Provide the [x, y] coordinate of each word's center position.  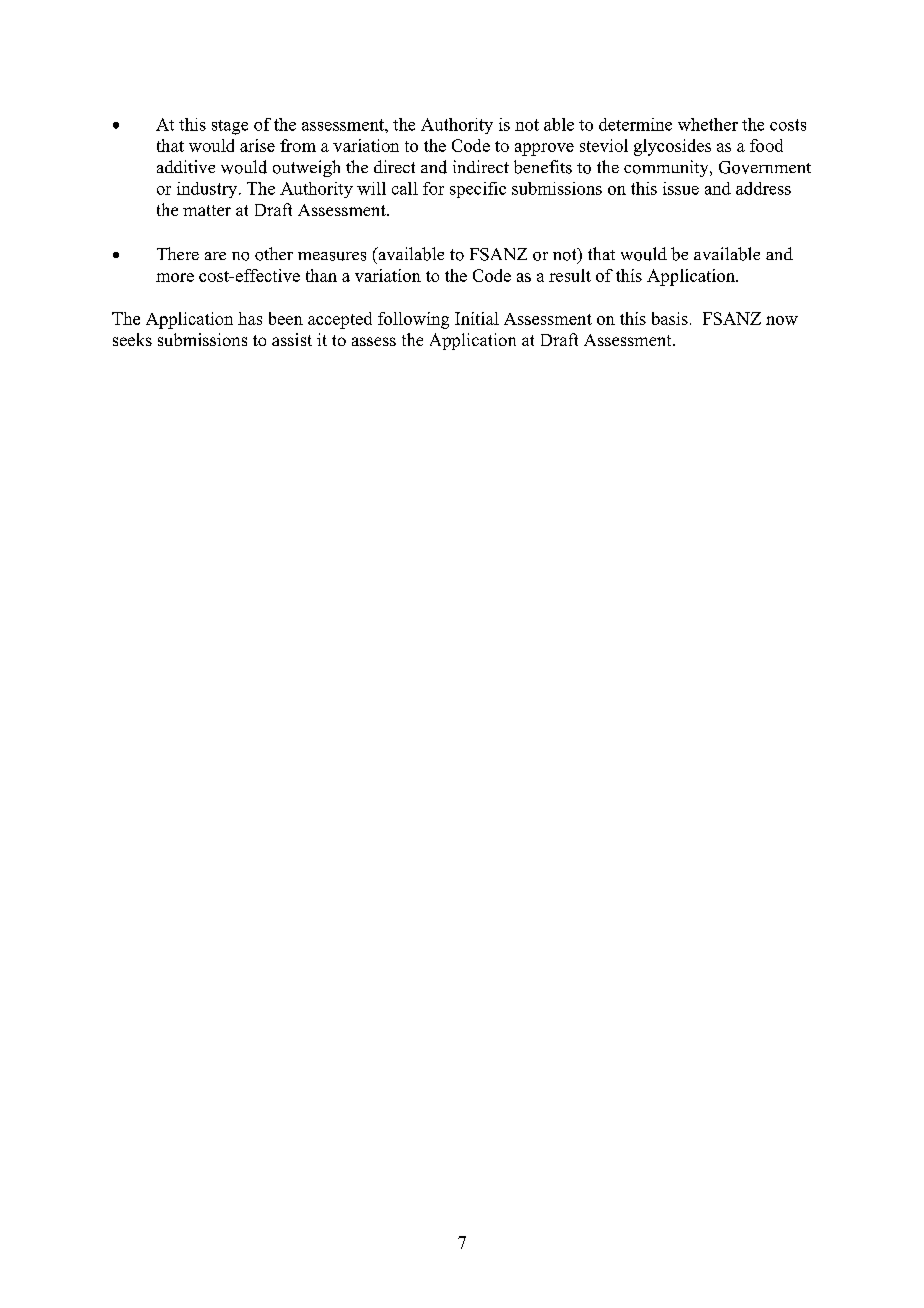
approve [544, 149]
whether [708, 124]
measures [332, 256]
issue [681, 188]
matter [207, 210]
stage [230, 127]
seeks [132, 339]
